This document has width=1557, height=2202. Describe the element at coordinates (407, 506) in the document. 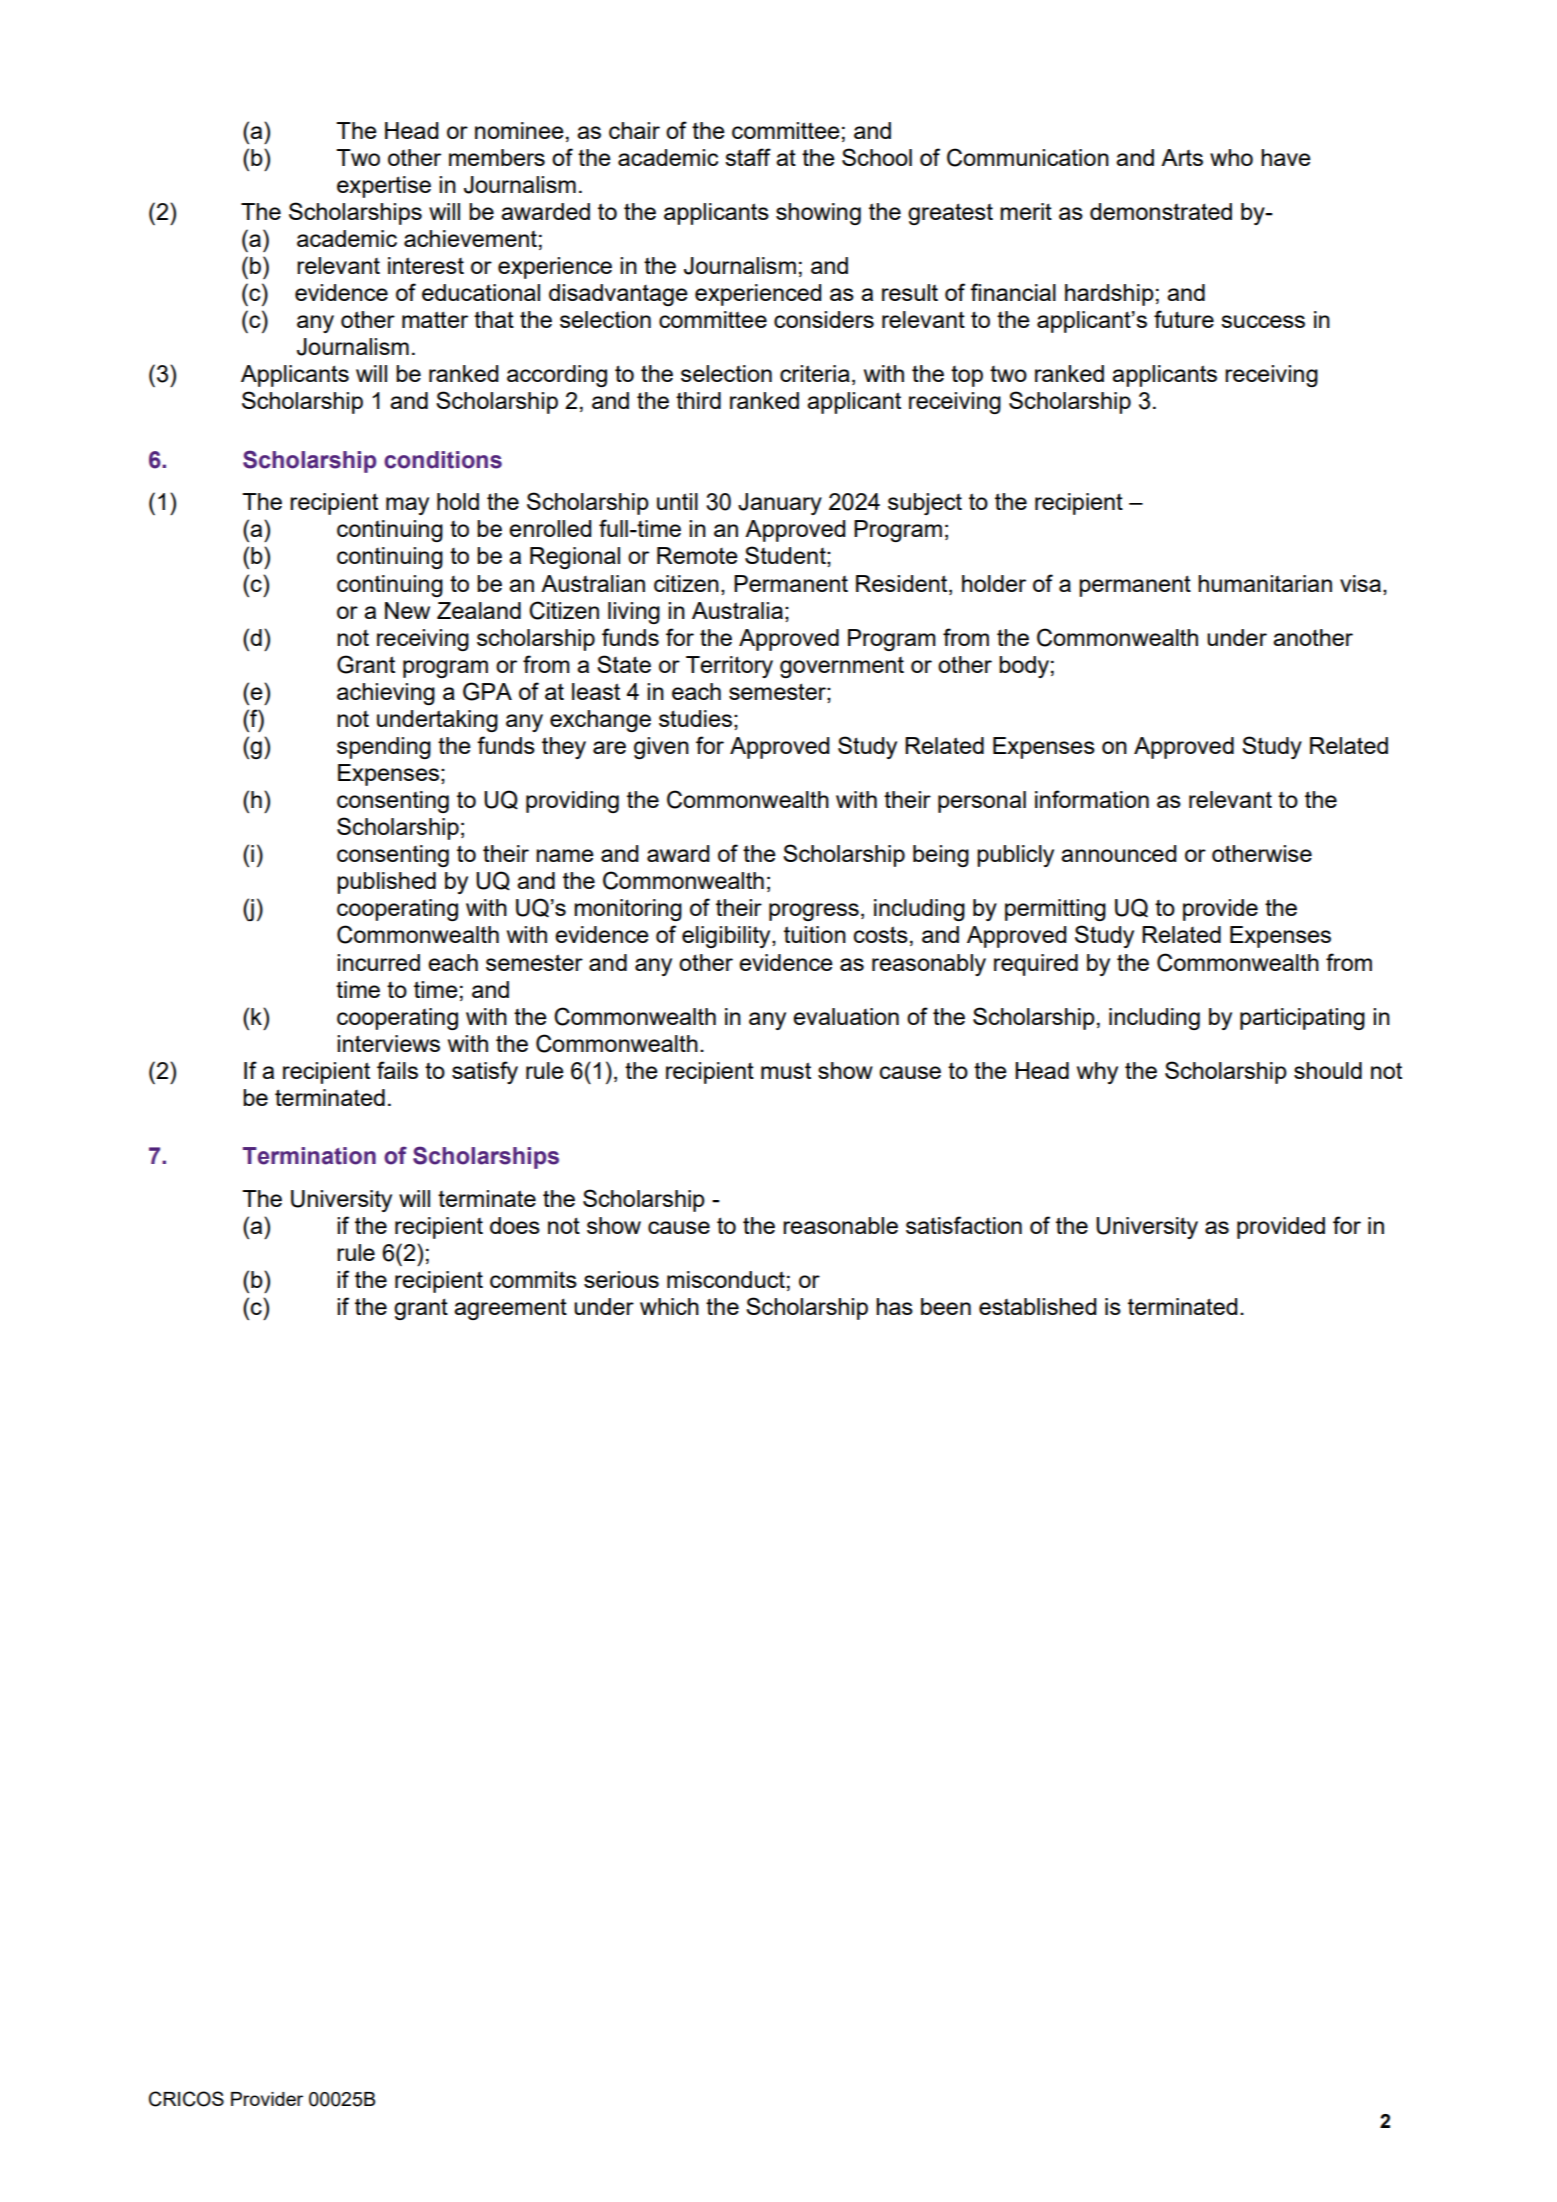

I see `may` at that location.
